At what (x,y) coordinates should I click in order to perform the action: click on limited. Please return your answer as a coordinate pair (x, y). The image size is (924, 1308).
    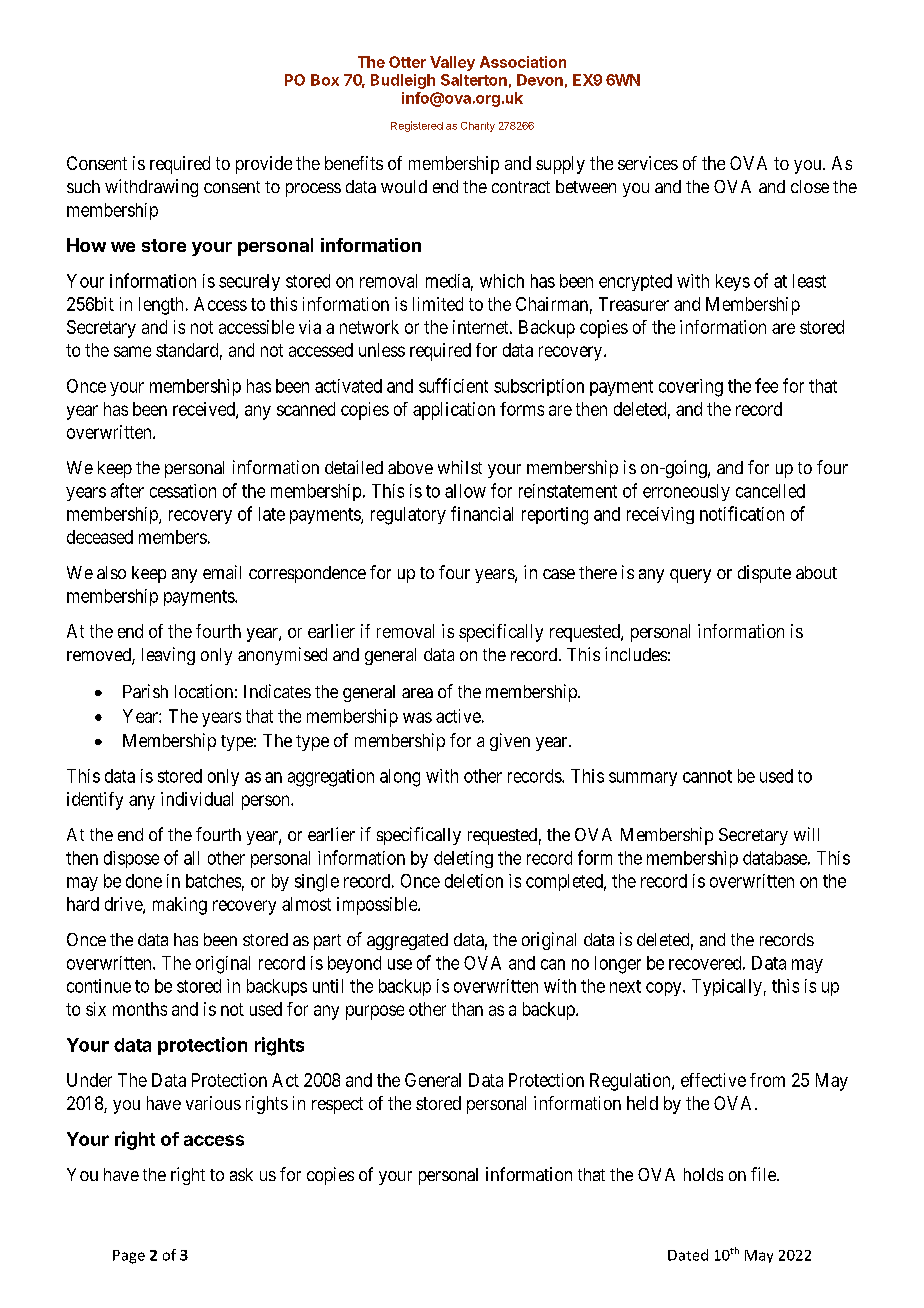
    Looking at the image, I should click on (438, 304).
